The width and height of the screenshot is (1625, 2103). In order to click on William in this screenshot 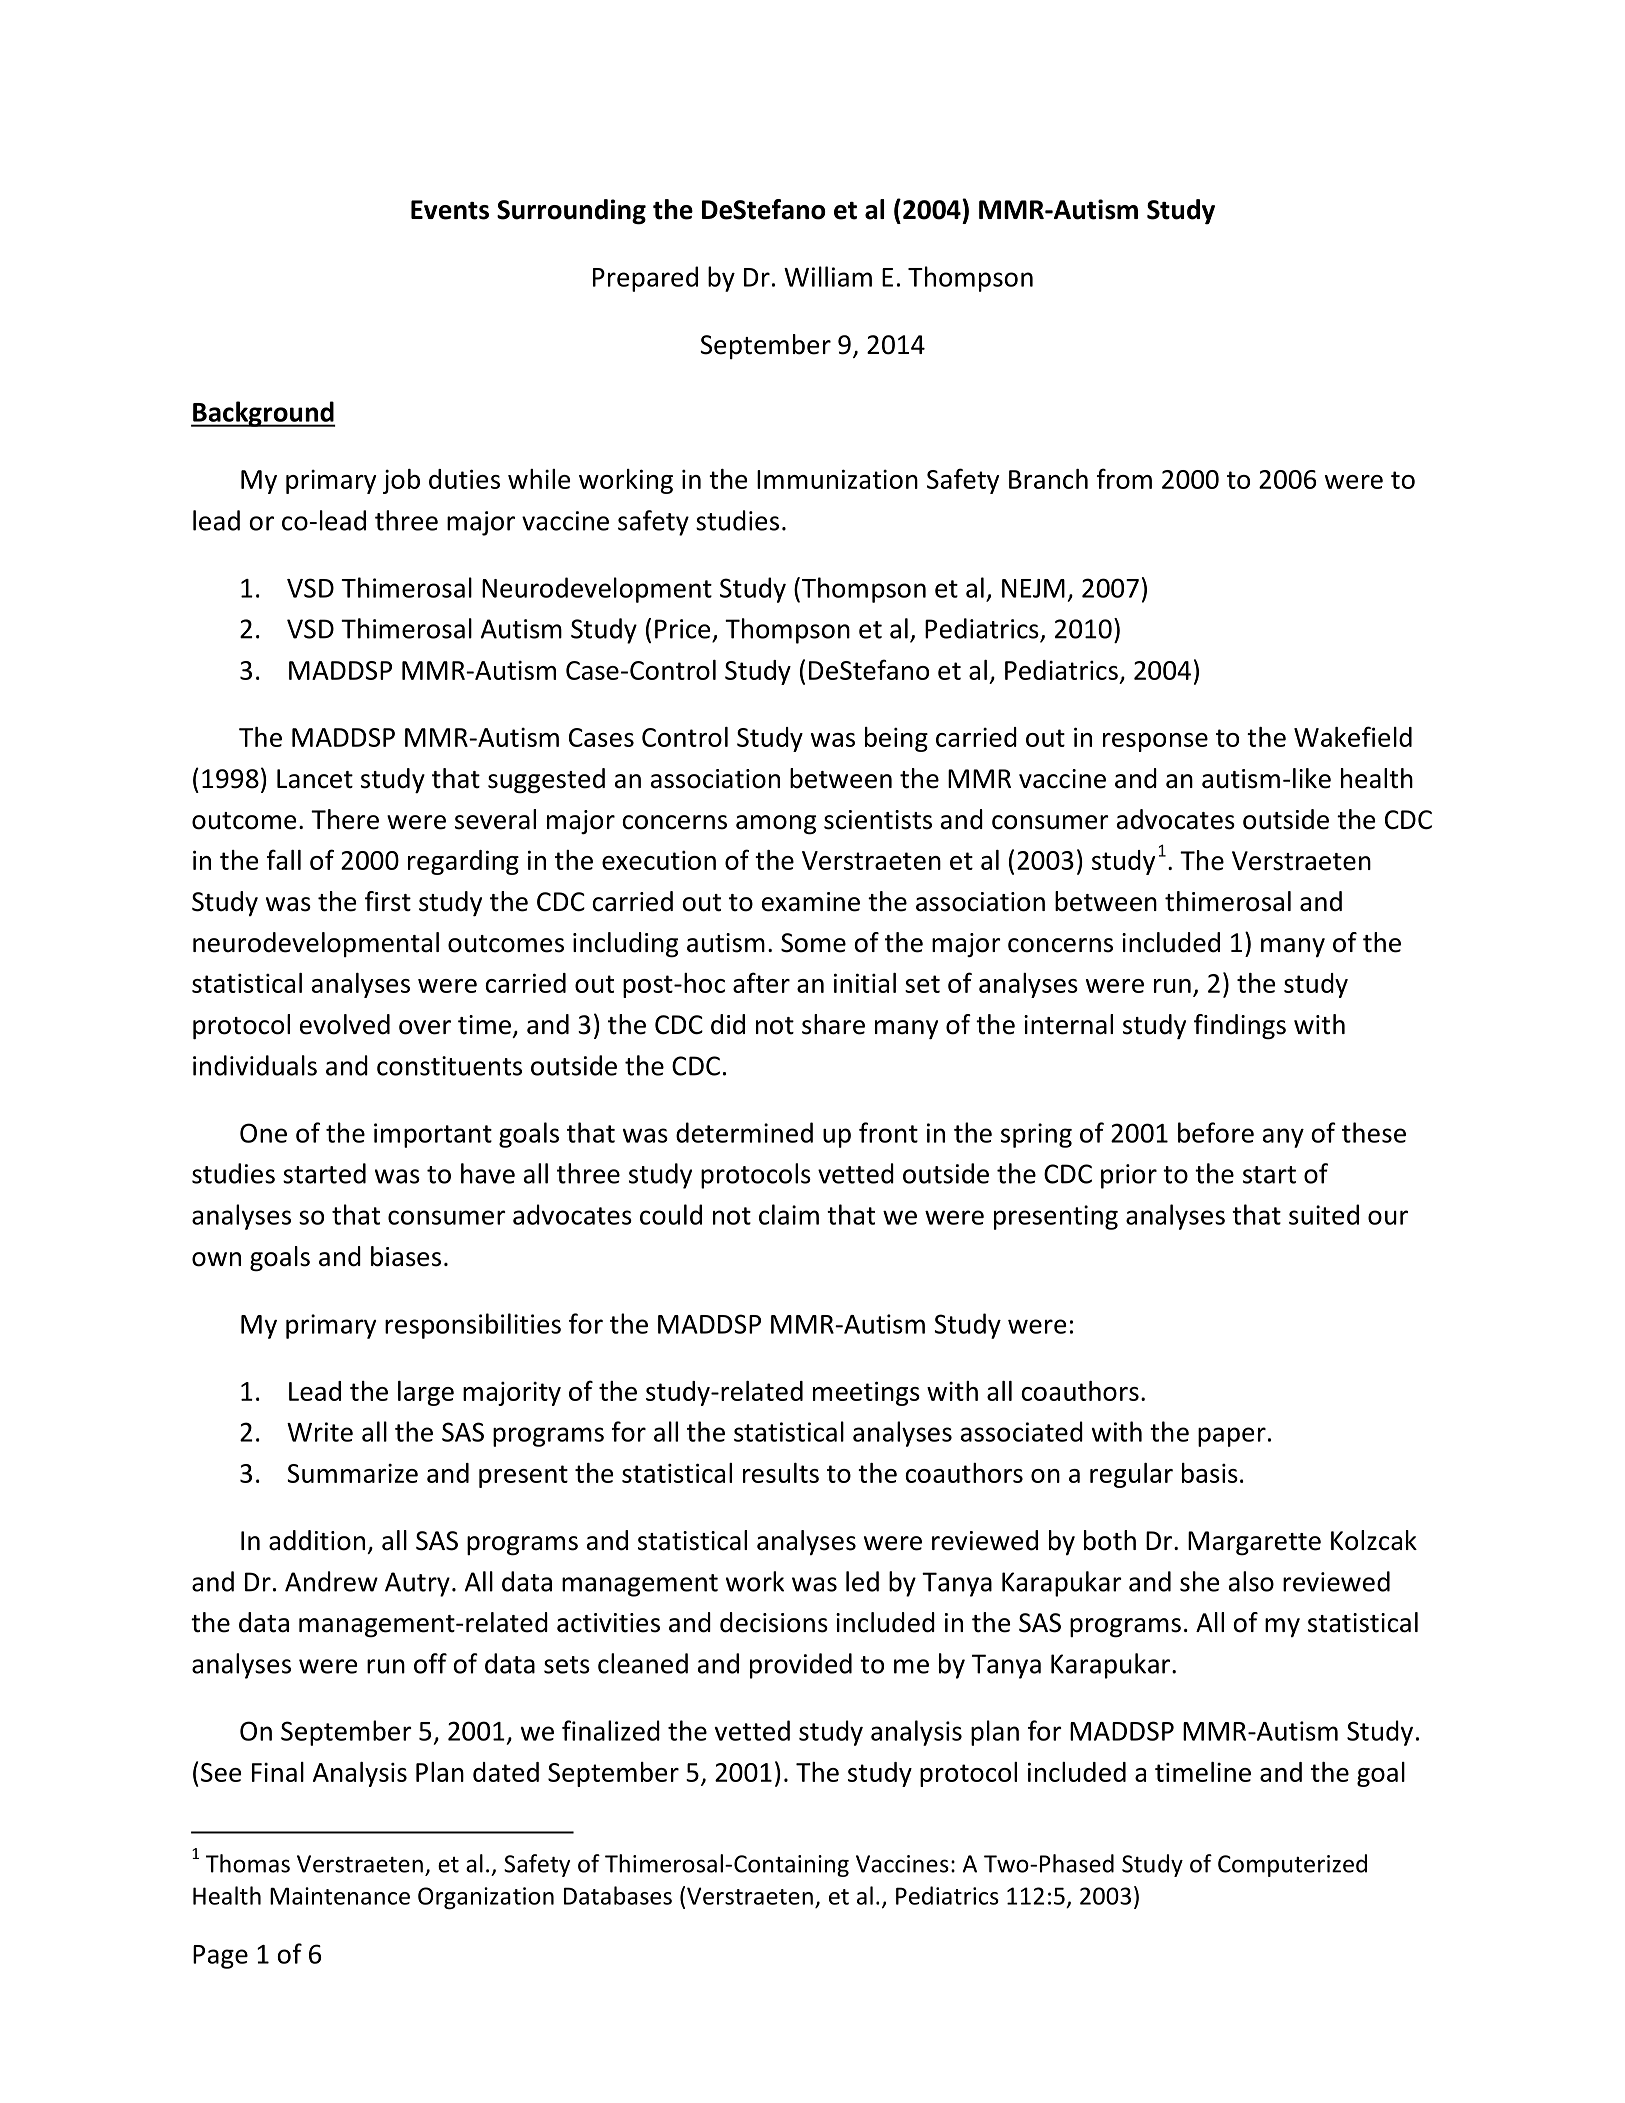, I will do `click(828, 276)`.
